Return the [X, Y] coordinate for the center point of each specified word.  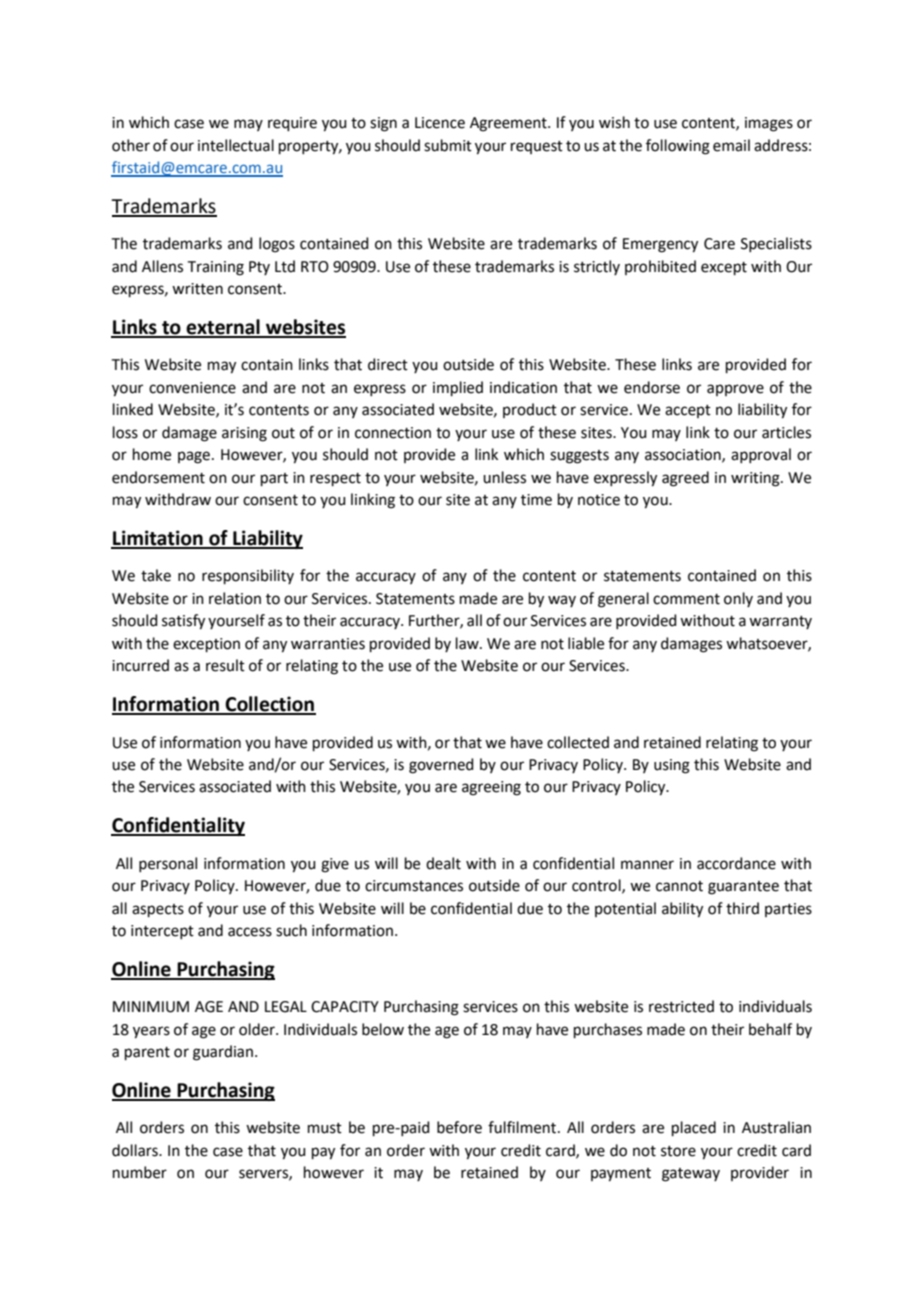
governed [441, 766]
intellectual [236, 145]
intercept [162, 932]
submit [448, 145]
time [536, 500]
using [672, 766]
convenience [192, 388]
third [742, 908]
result [225, 665]
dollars [136, 1150]
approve [735, 390]
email [731, 145]
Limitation [158, 539]
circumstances [414, 886]
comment [686, 599]
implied [458, 388]
